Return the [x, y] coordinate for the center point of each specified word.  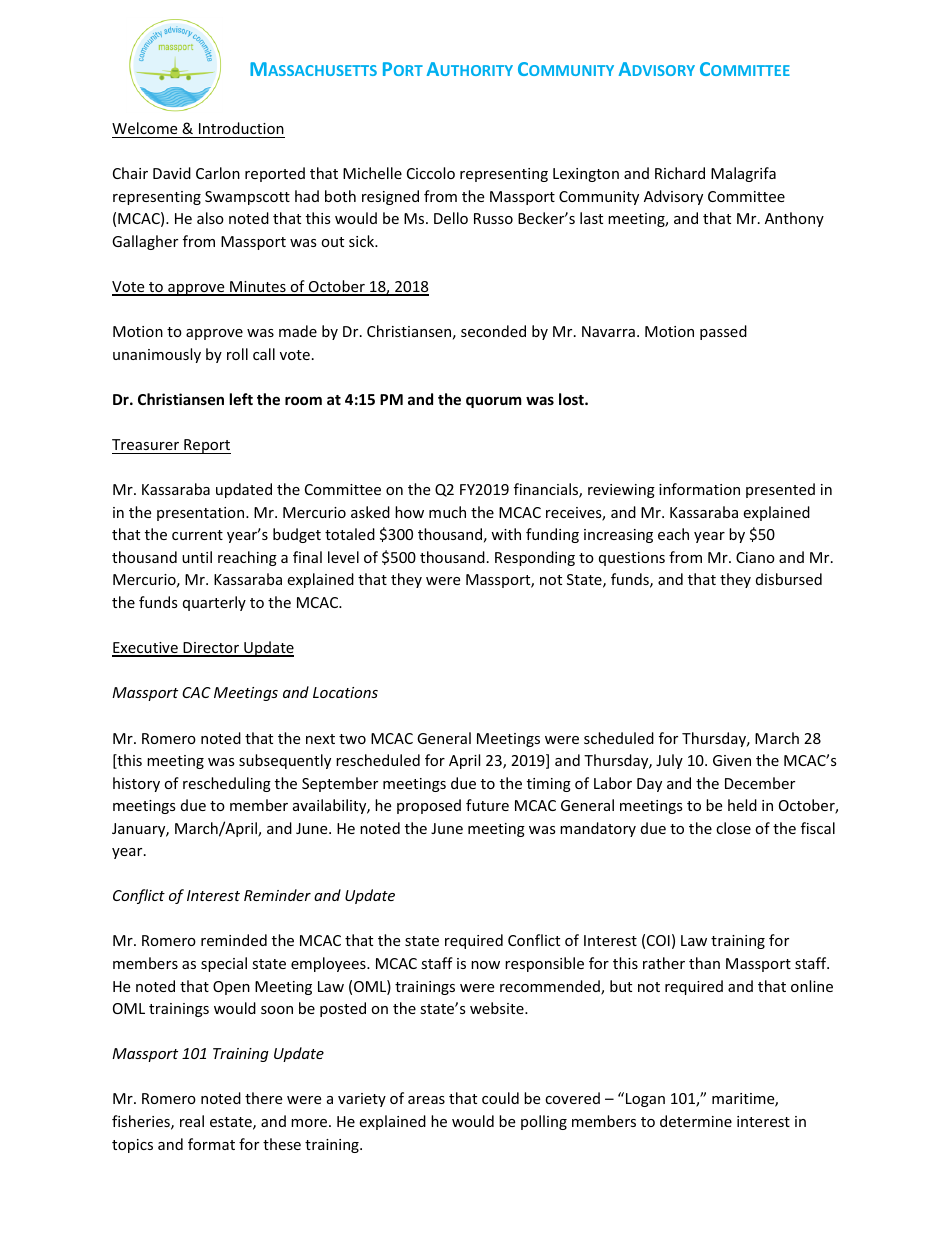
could [500, 1098]
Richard [680, 173]
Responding [535, 558]
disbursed [789, 579]
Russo [493, 218]
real [192, 1121]
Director [211, 649]
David [172, 173]
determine [696, 1121]
